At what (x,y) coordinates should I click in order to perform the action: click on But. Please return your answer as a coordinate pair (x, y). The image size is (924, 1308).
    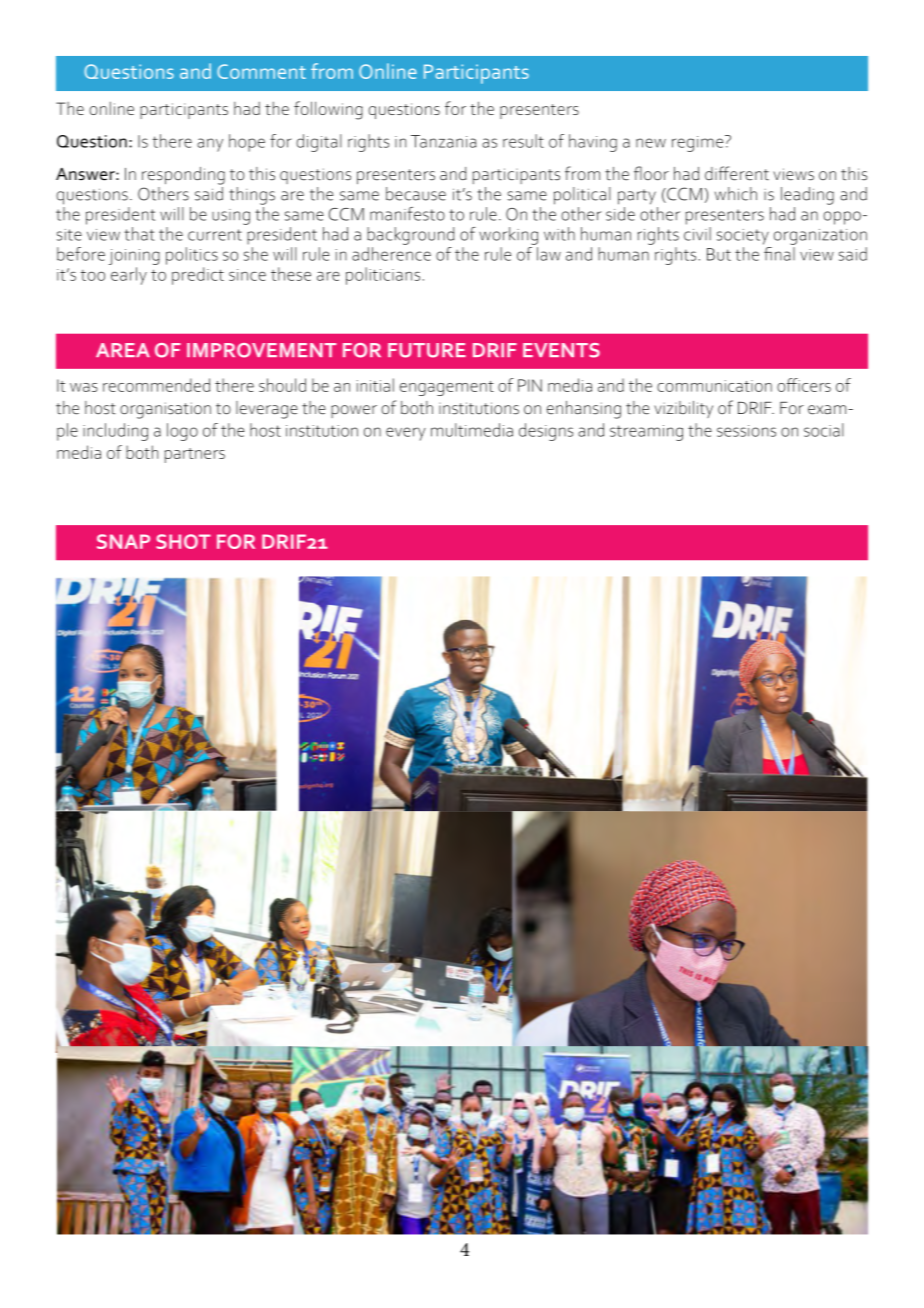
    Looking at the image, I should click on (719, 254).
